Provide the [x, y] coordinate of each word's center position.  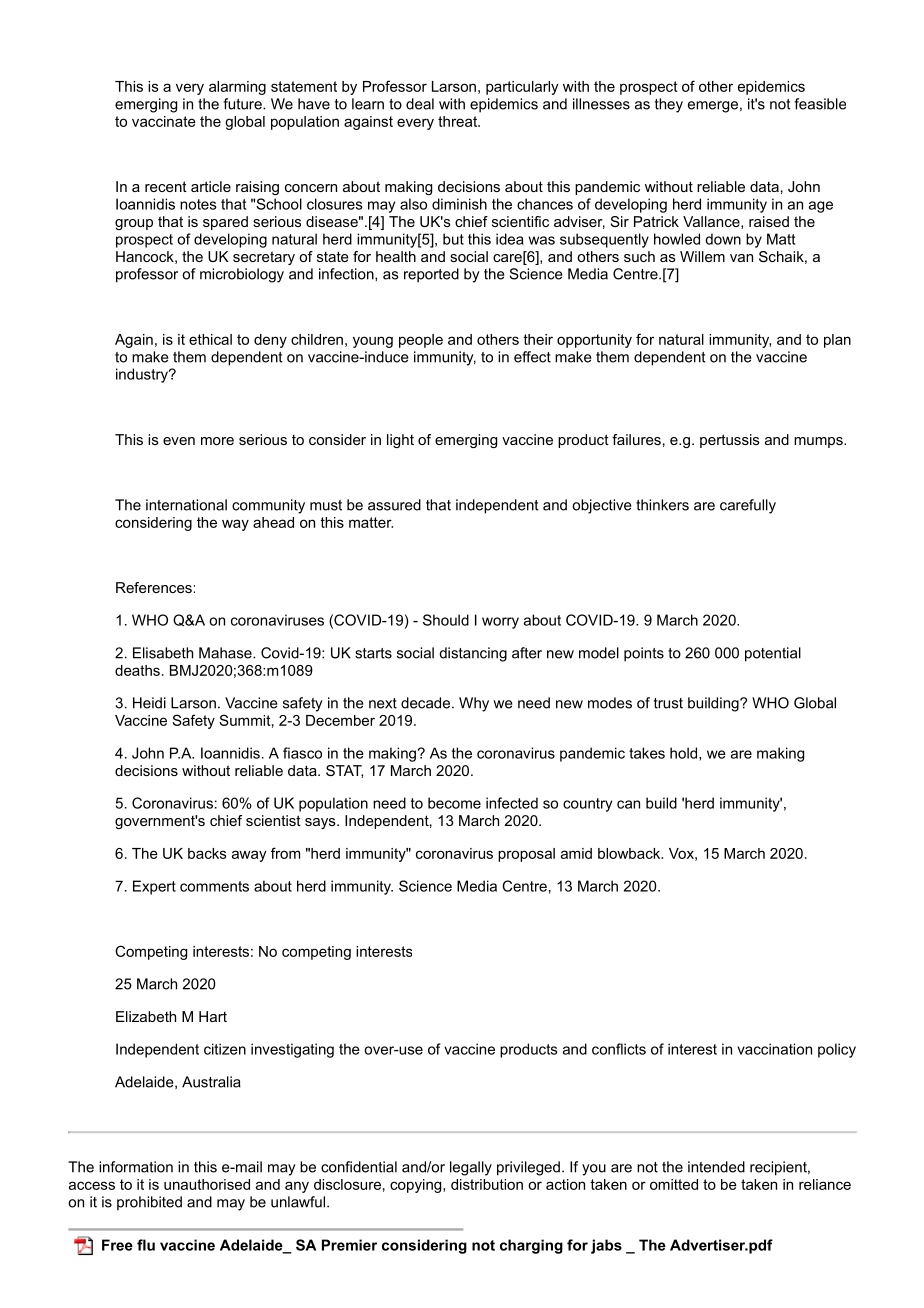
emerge [713, 107]
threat [458, 121]
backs [207, 853]
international [186, 505]
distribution [487, 1184]
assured [394, 505]
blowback [630, 853]
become [454, 803]
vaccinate [164, 121]
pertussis [730, 441]
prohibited [149, 1203]
